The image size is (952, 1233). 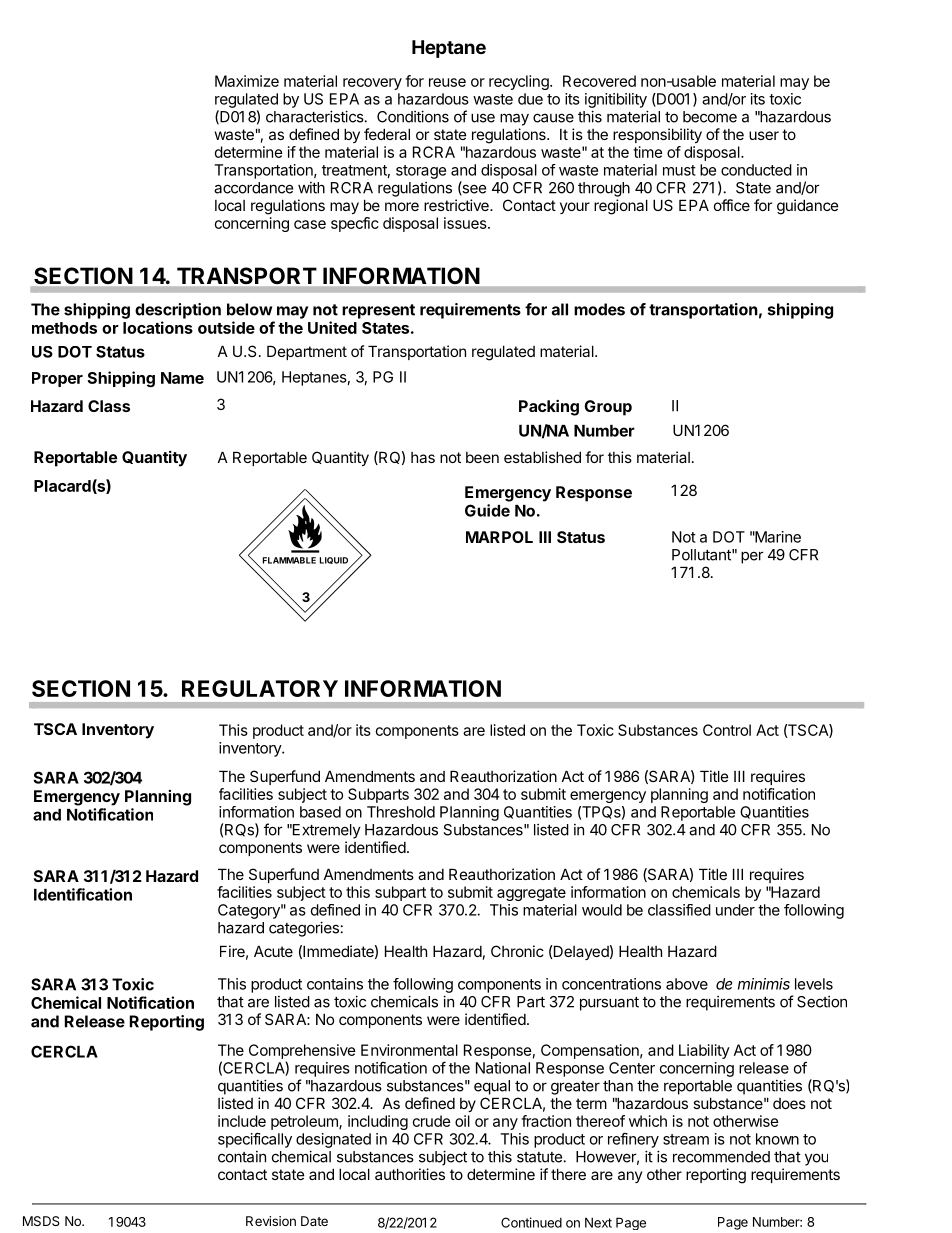 I want to click on recommended, so click(x=721, y=1157).
